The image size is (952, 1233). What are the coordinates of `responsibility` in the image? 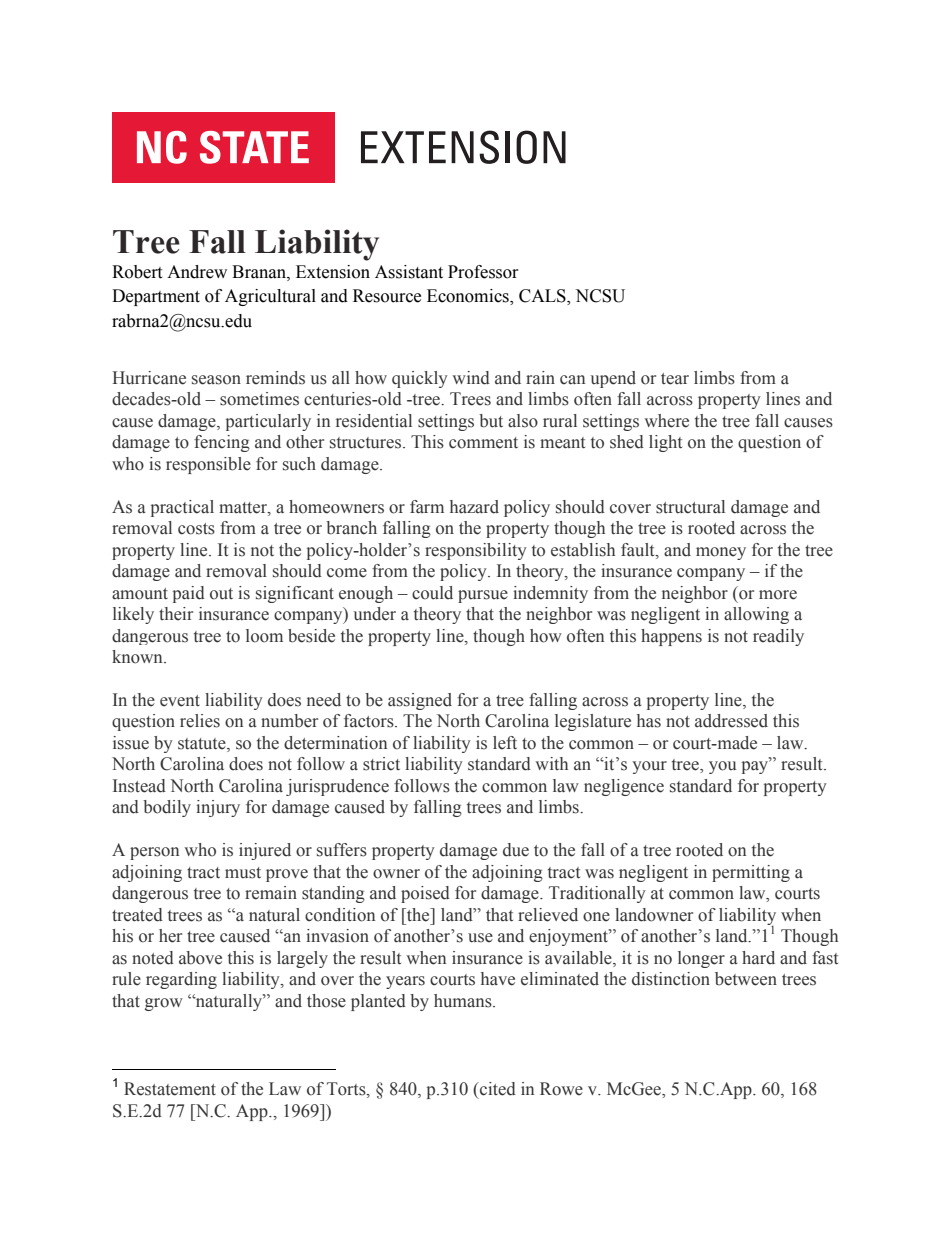 It's located at (476, 551).
